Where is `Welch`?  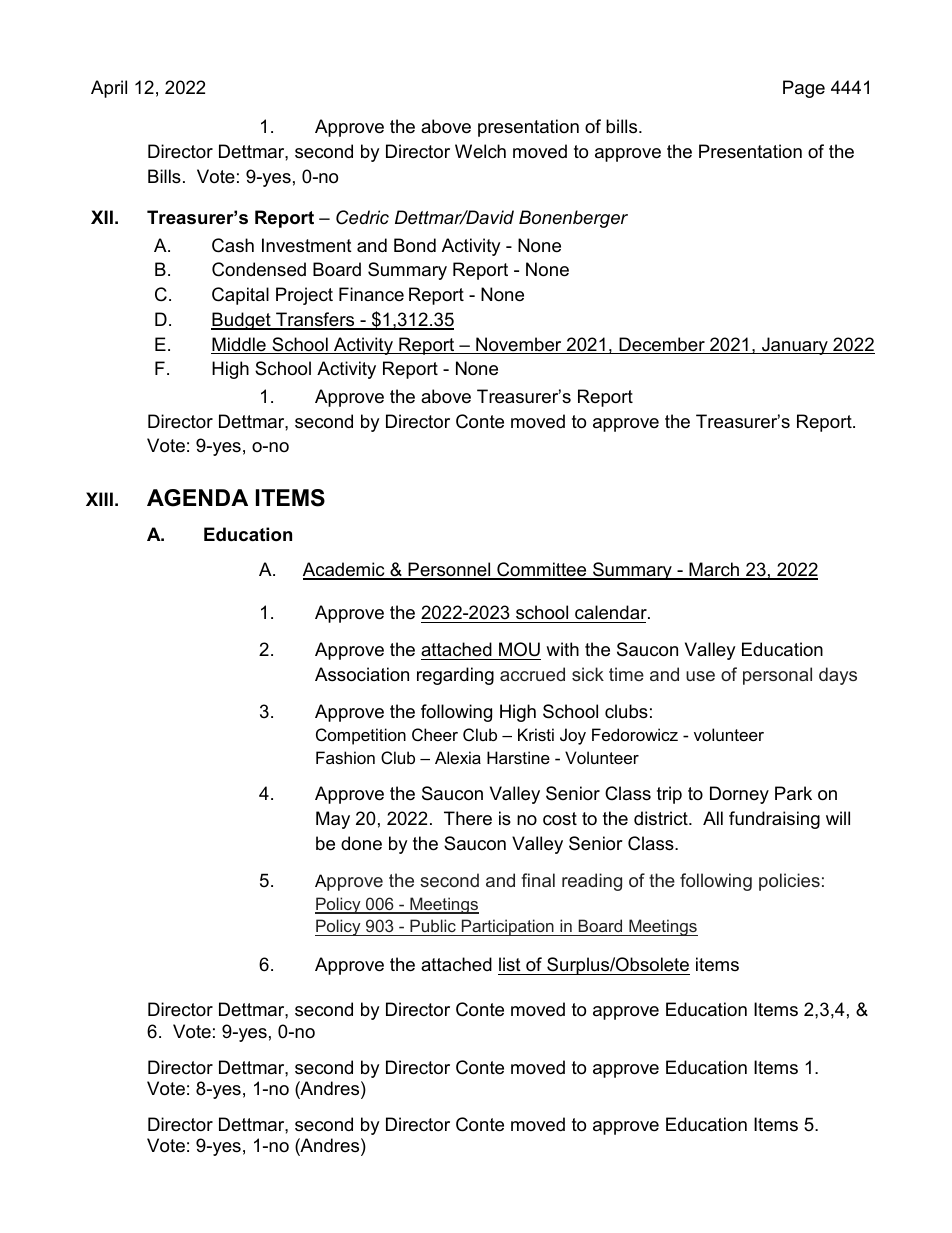 Welch is located at coordinates (480, 151).
